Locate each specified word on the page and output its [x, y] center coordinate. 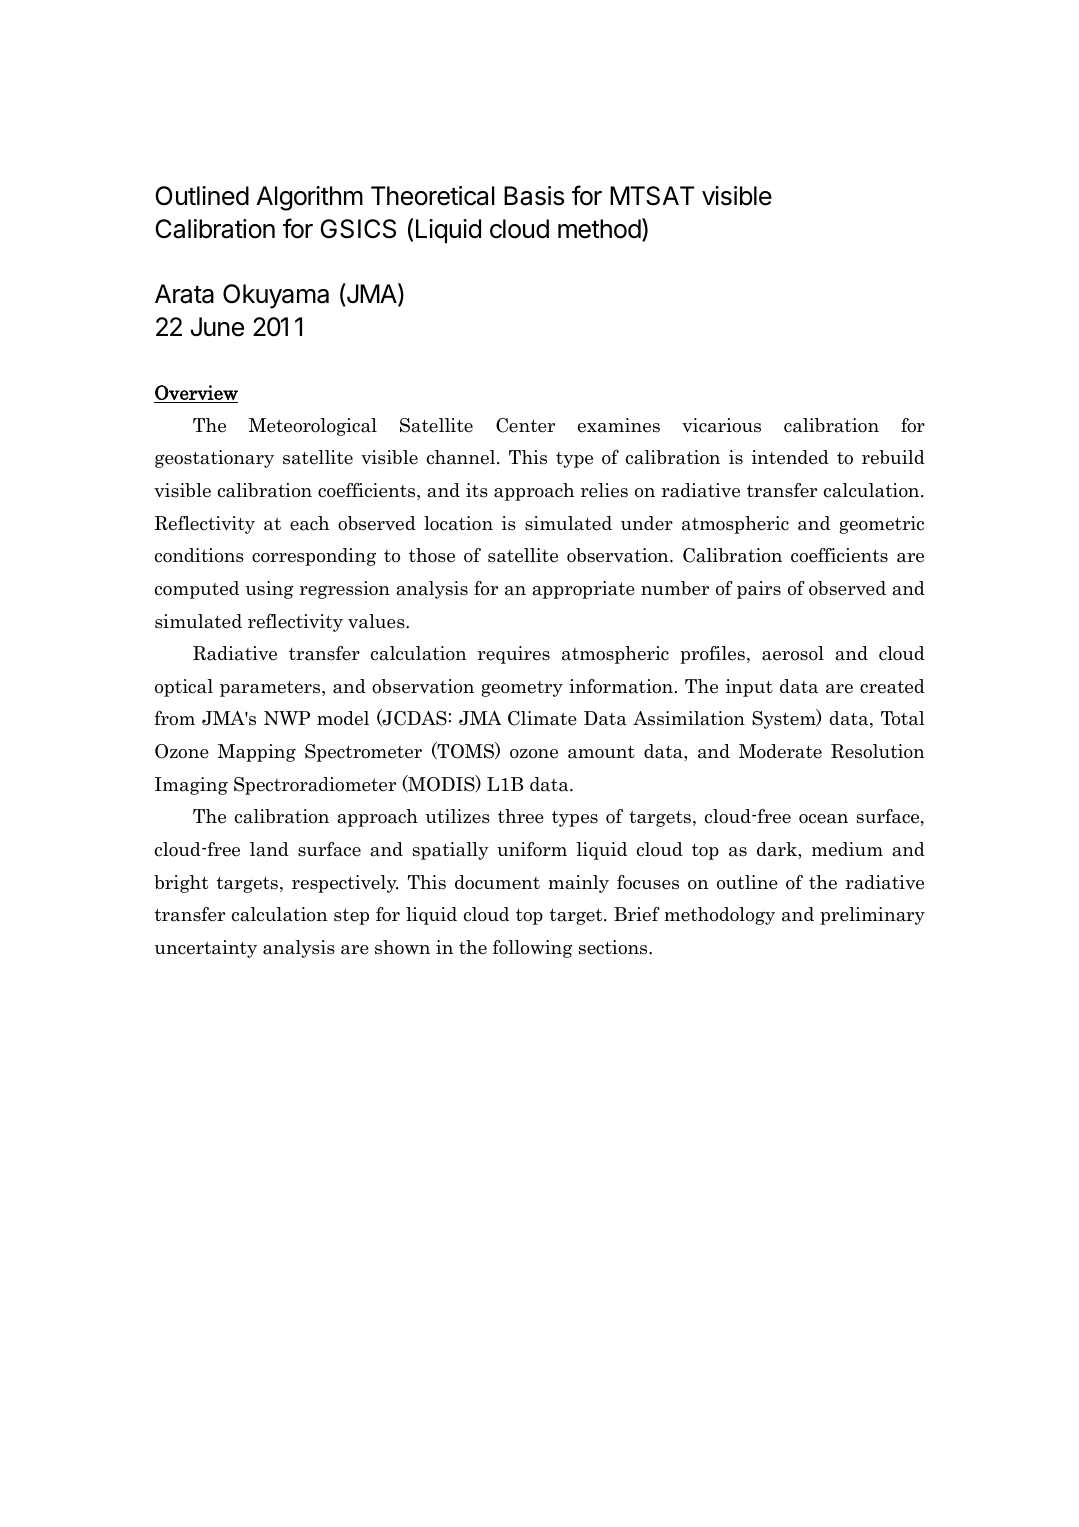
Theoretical [433, 196]
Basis [534, 196]
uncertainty [206, 949]
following [533, 949]
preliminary [872, 916]
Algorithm [310, 198]
